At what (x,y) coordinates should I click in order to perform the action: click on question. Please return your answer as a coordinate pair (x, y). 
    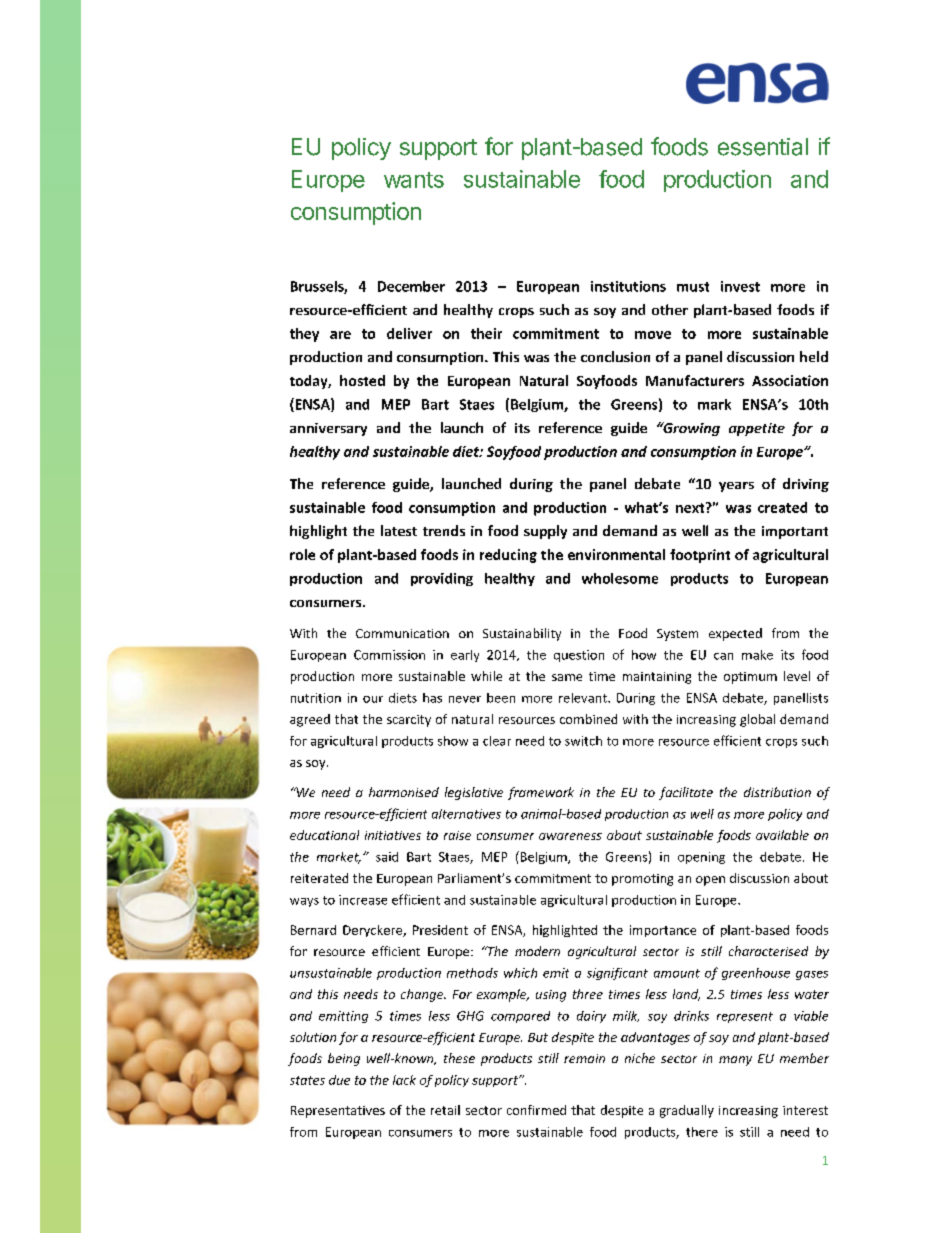
    Looking at the image, I should click on (579, 656).
